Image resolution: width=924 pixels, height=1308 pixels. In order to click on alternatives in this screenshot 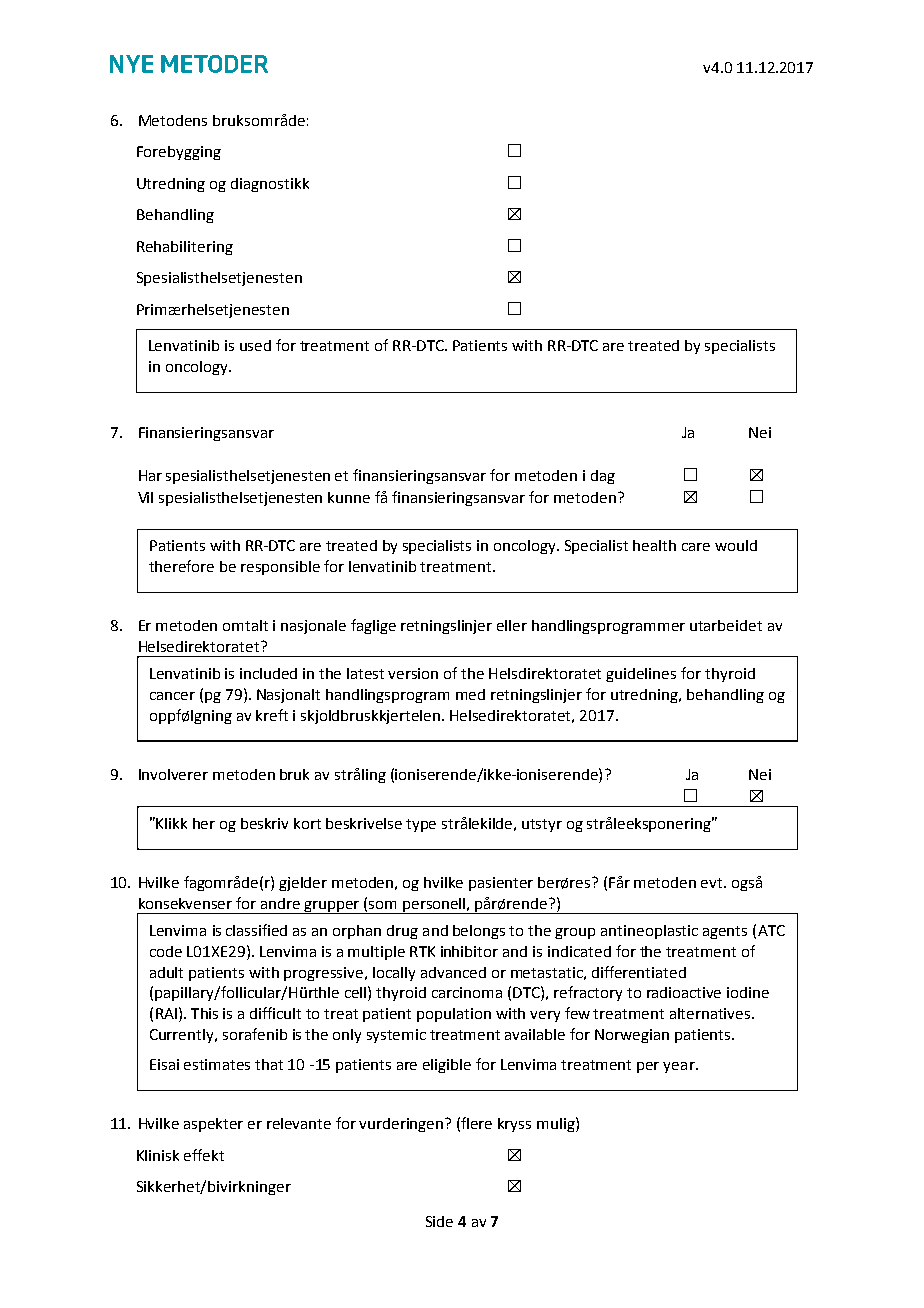, I will do `click(711, 1013)`.
